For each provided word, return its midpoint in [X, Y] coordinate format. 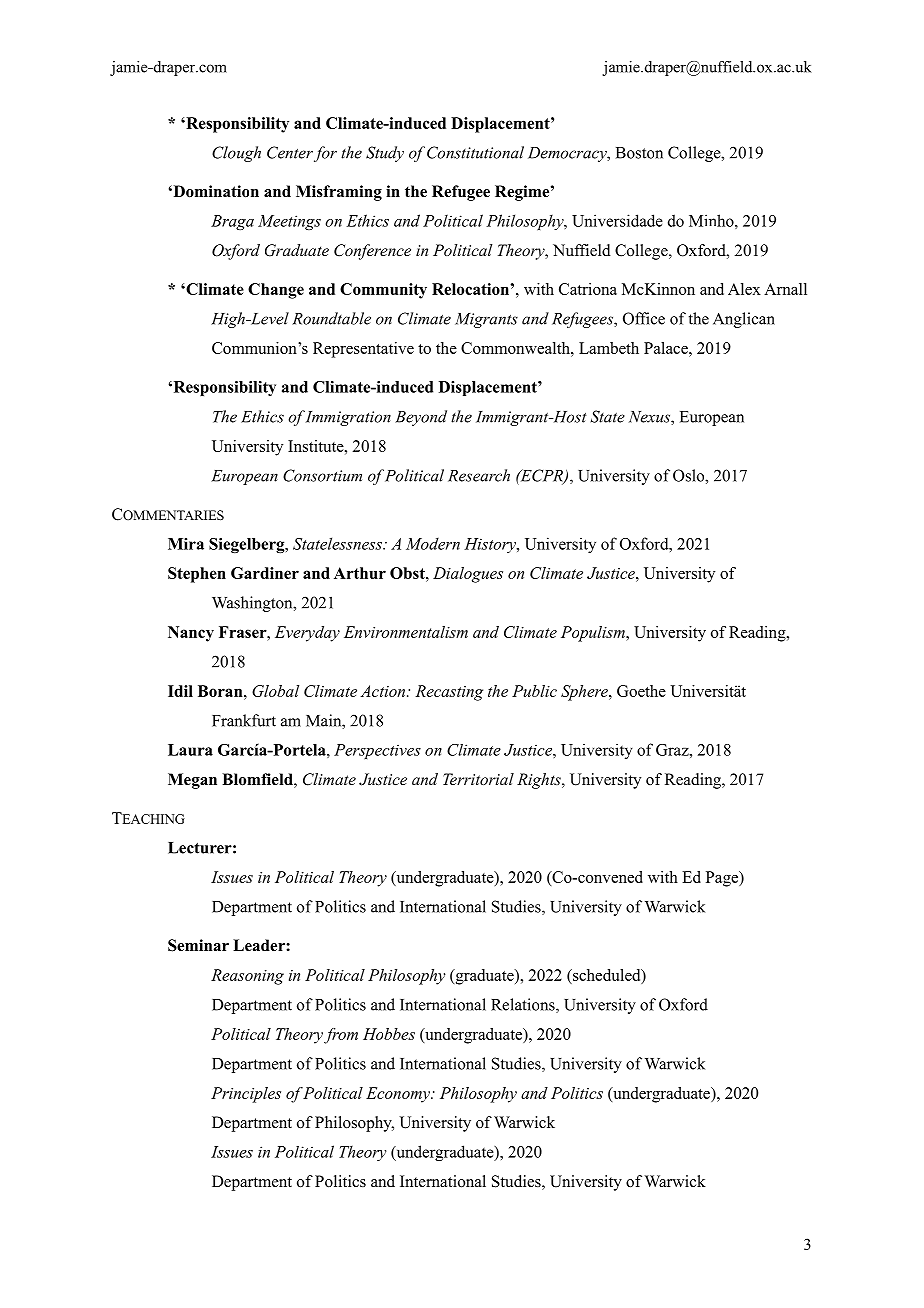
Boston [639, 153]
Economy [399, 1095]
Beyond [421, 418]
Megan [192, 781]
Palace [667, 348]
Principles [246, 1095]
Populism [594, 634]
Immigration [348, 418]
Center [290, 152]
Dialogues [468, 575]
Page [723, 879]
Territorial [478, 779]
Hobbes [389, 1034]
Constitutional [475, 152]
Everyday [307, 634]
